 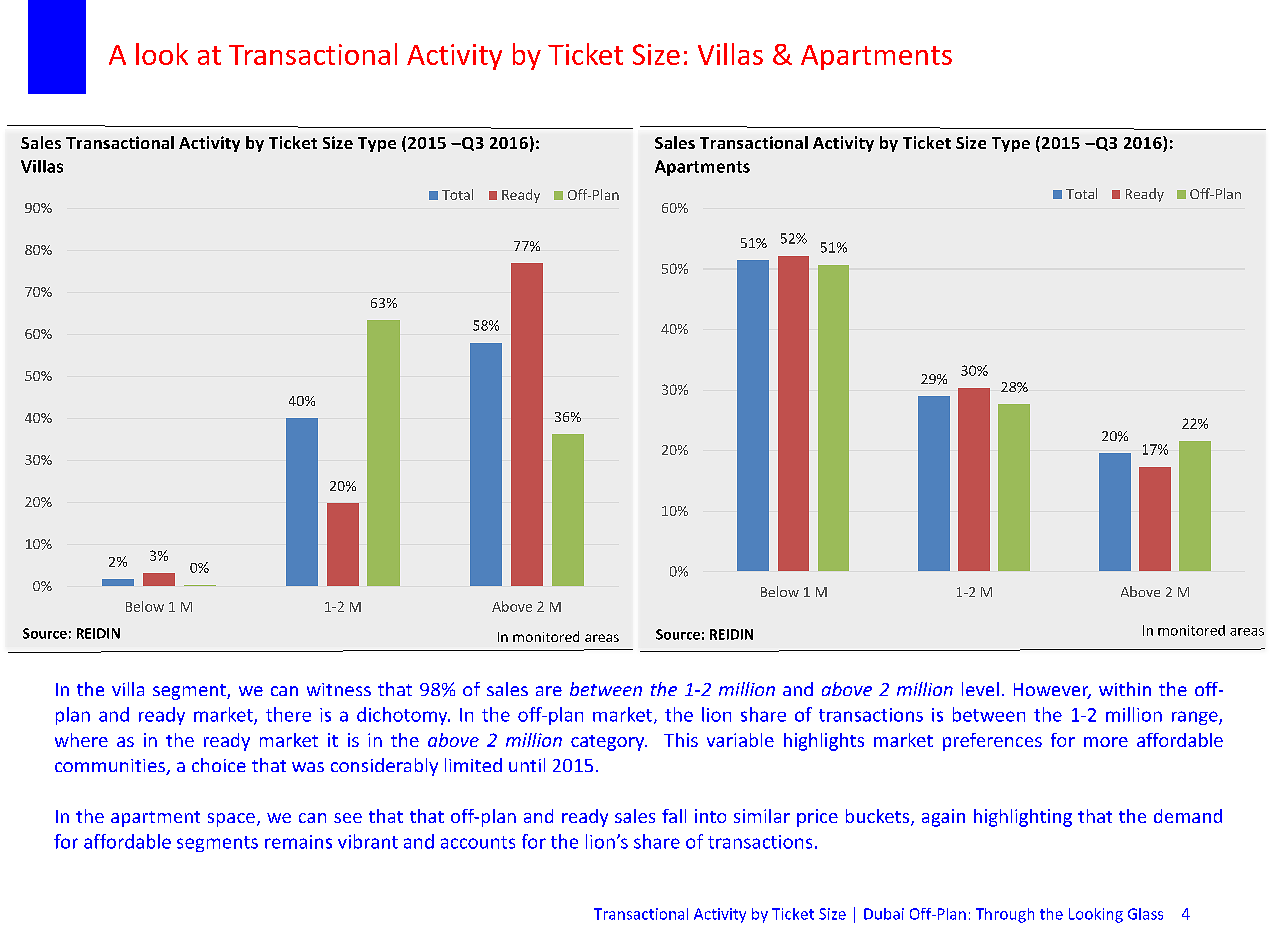 I want to click on accounts, so click(x=478, y=842).
